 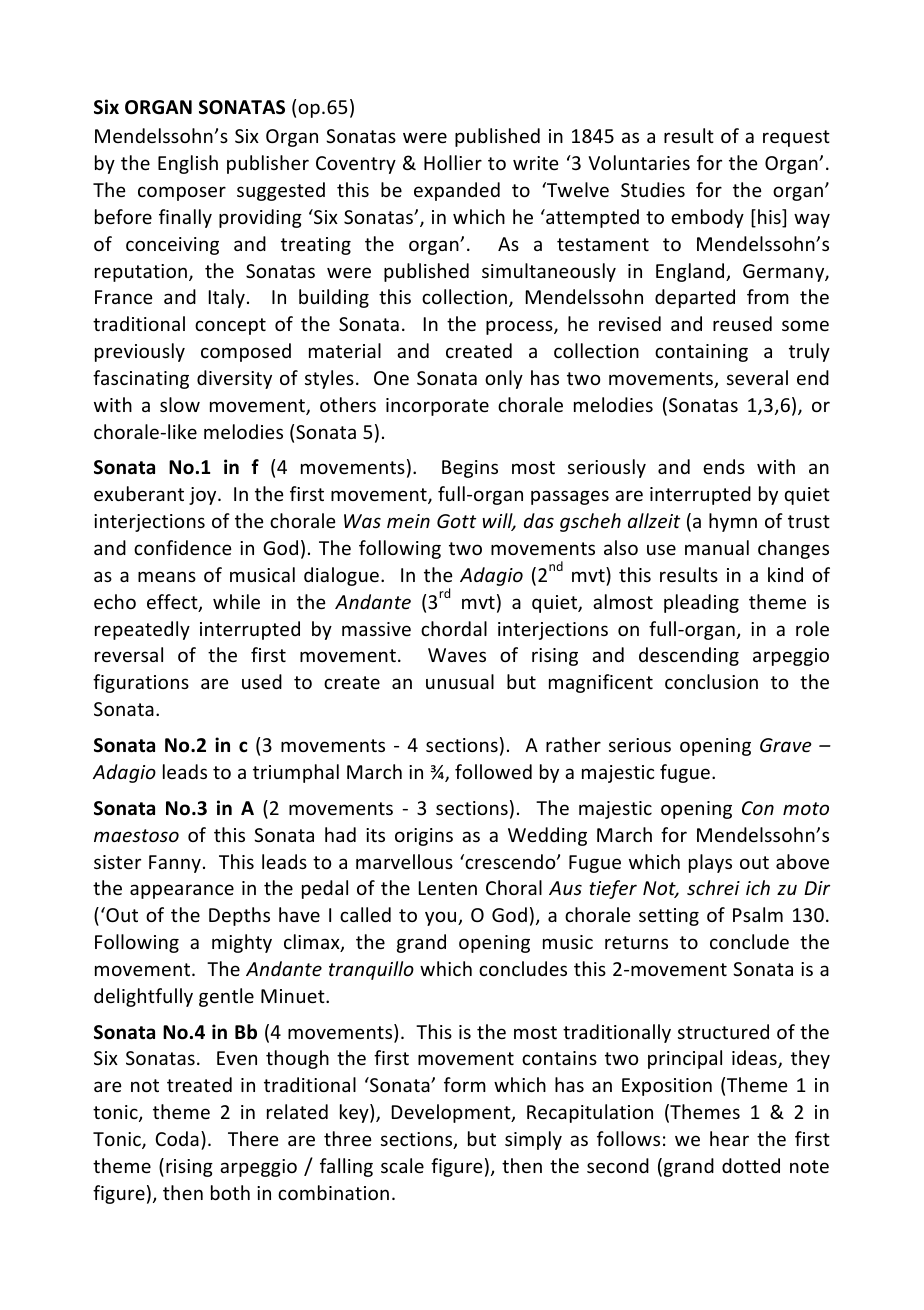 What do you see at coordinates (470, 469) in the screenshot?
I see `Begins` at bounding box center [470, 469].
